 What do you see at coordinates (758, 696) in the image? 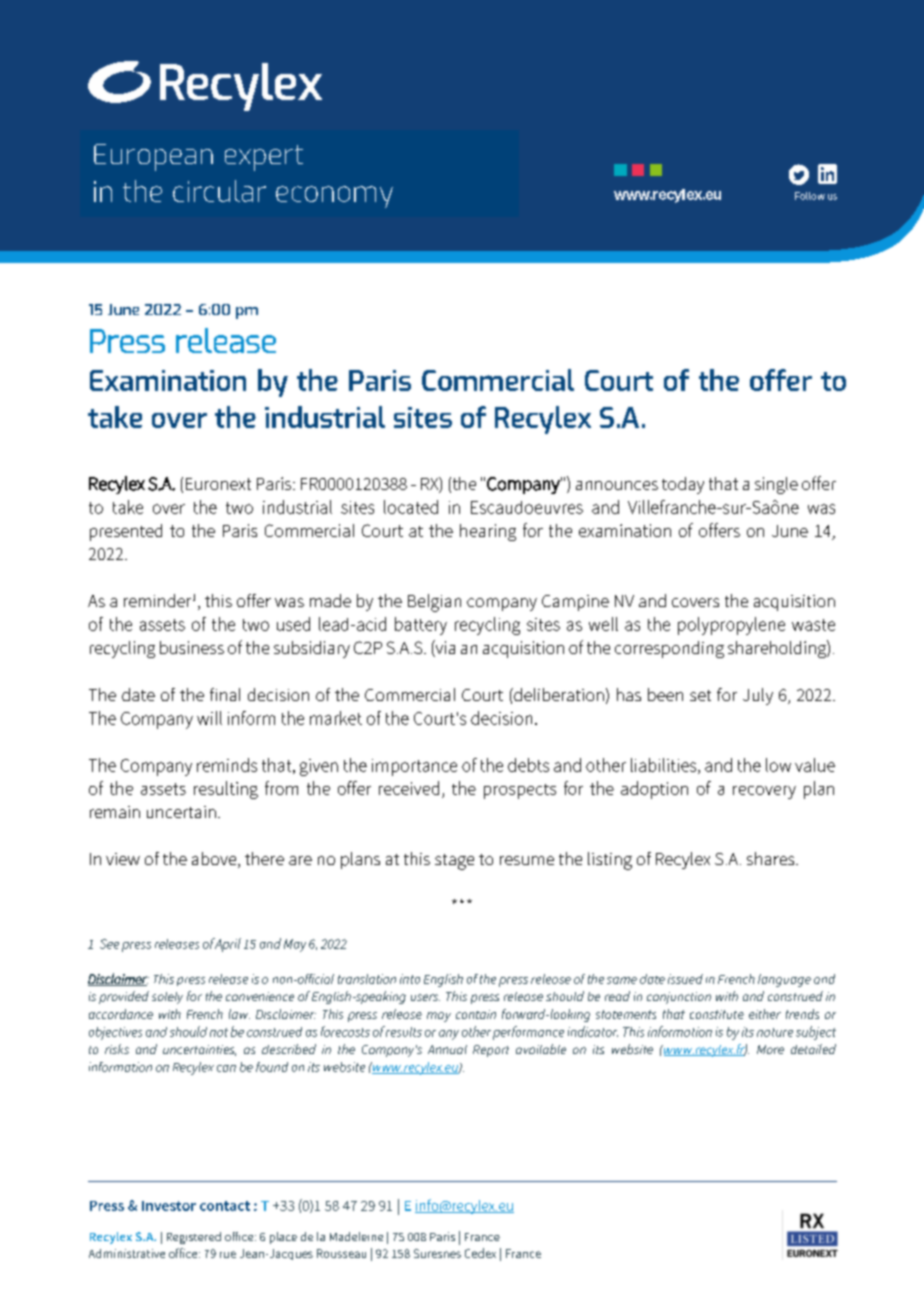
I see `July` at bounding box center [758, 696].
